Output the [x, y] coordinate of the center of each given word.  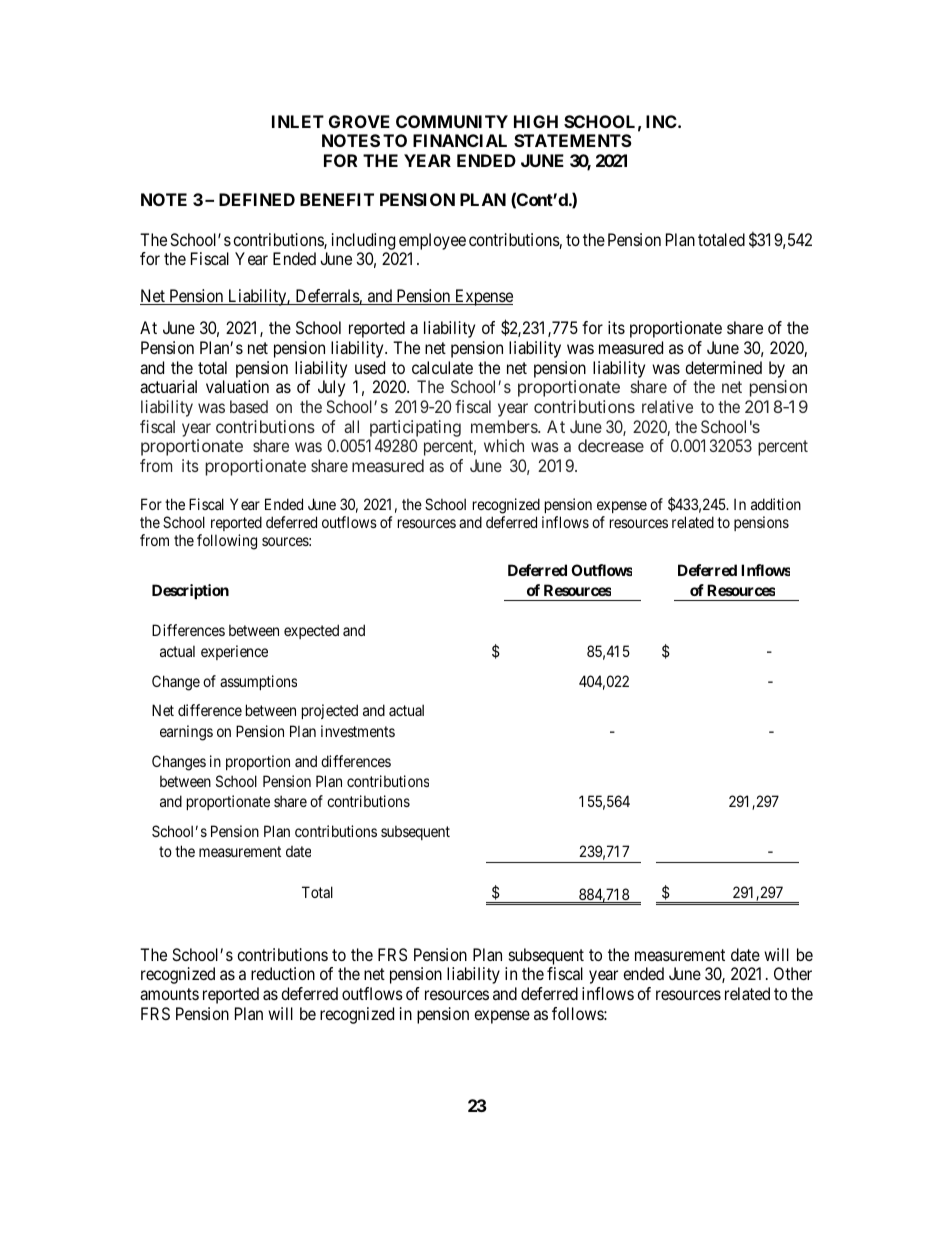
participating [414, 430]
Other [793, 973]
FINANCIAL [460, 140]
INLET [298, 121]
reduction [283, 973]
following [227, 542]
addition [776, 504]
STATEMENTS [573, 140]
